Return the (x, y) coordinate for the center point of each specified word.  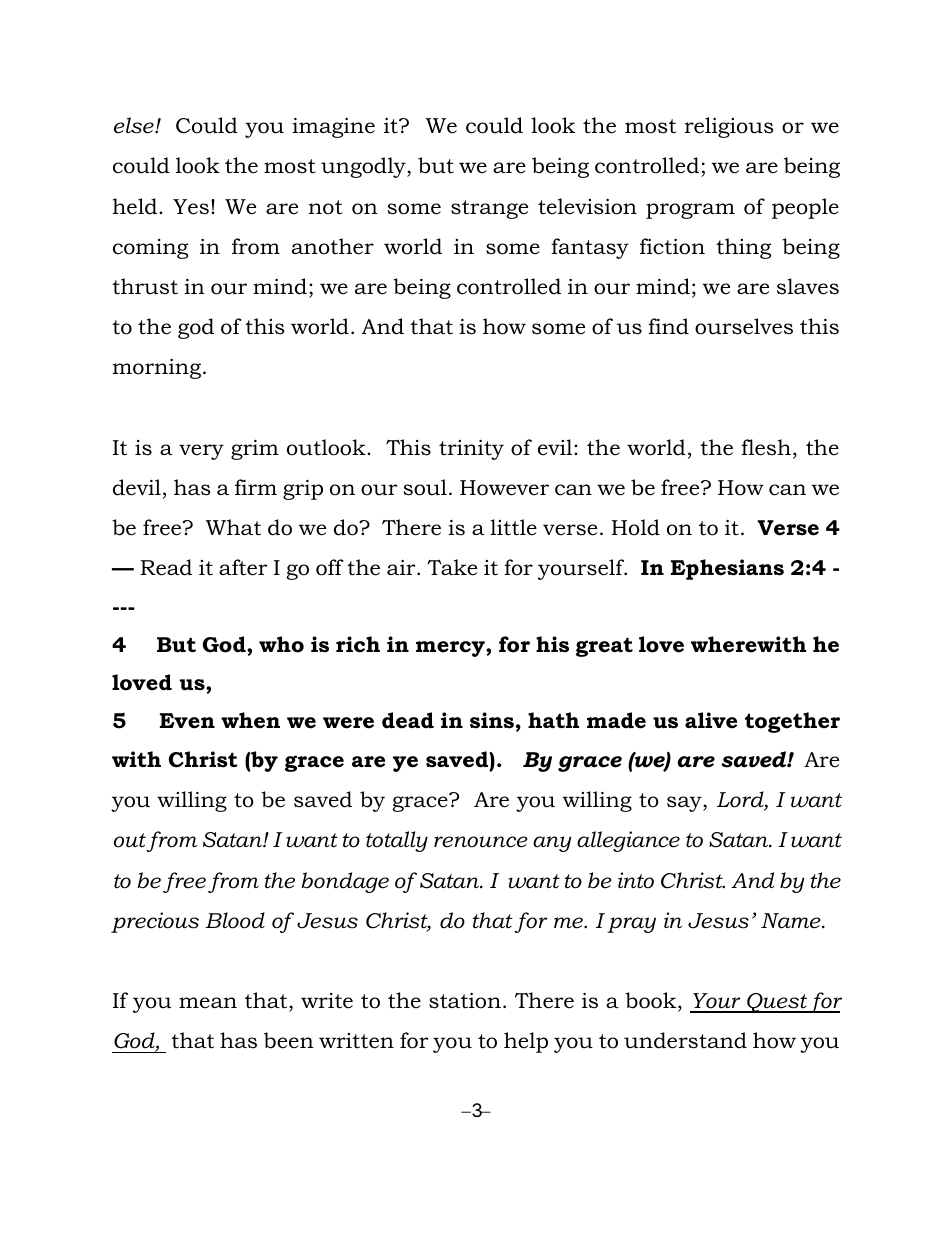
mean (208, 1003)
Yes (191, 207)
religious (728, 127)
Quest (777, 1003)
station (465, 1001)
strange (489, 209)
